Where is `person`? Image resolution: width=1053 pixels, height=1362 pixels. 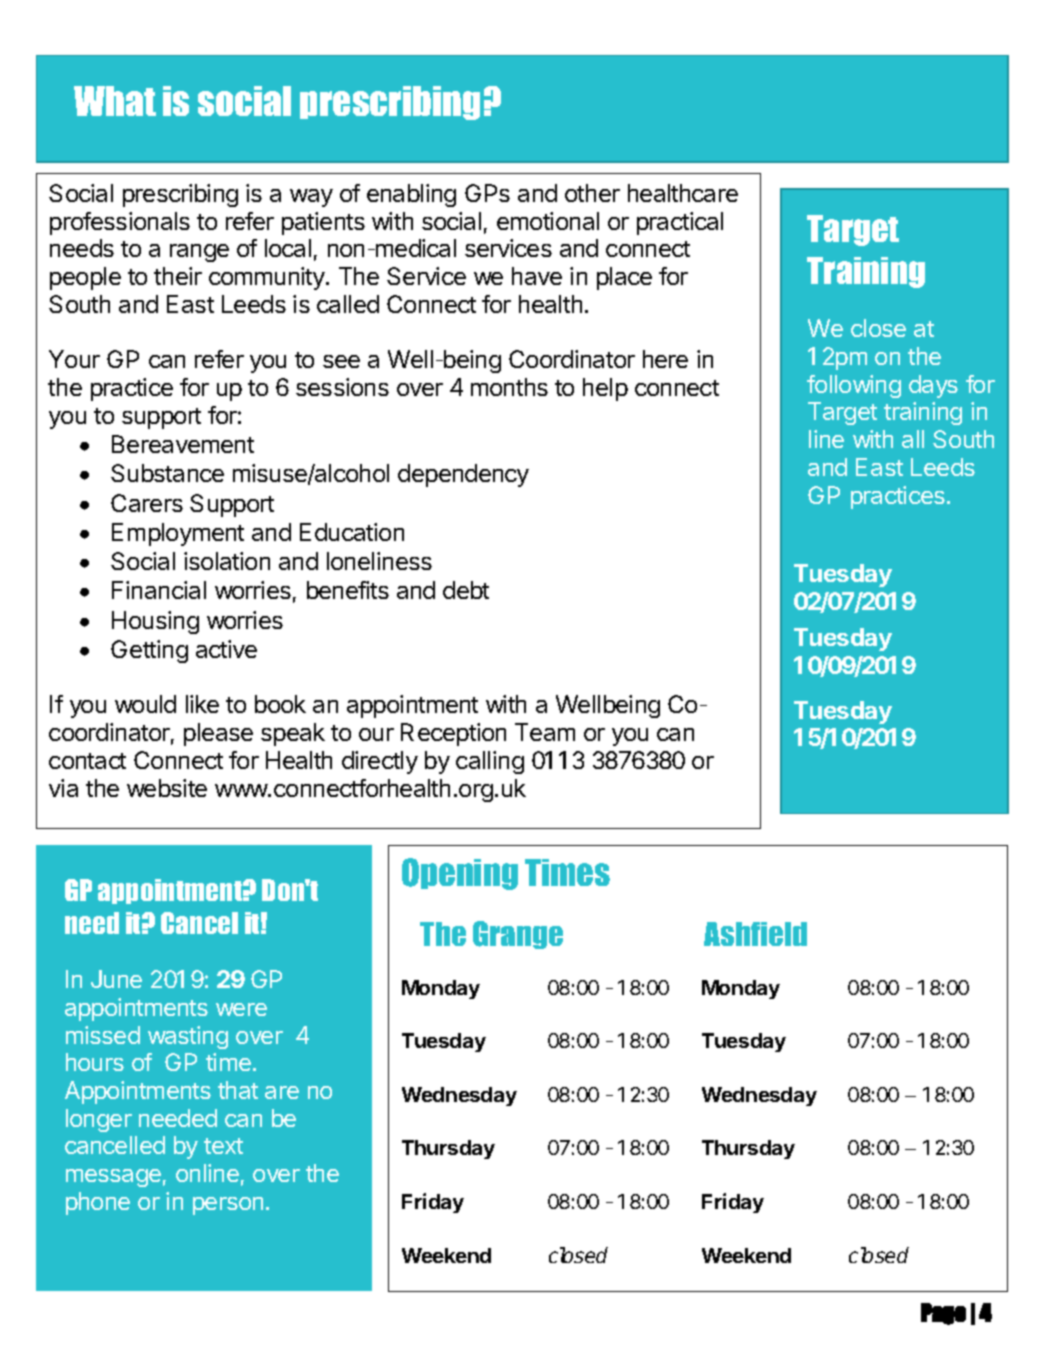 person is located at coordinates (228, 1206).
